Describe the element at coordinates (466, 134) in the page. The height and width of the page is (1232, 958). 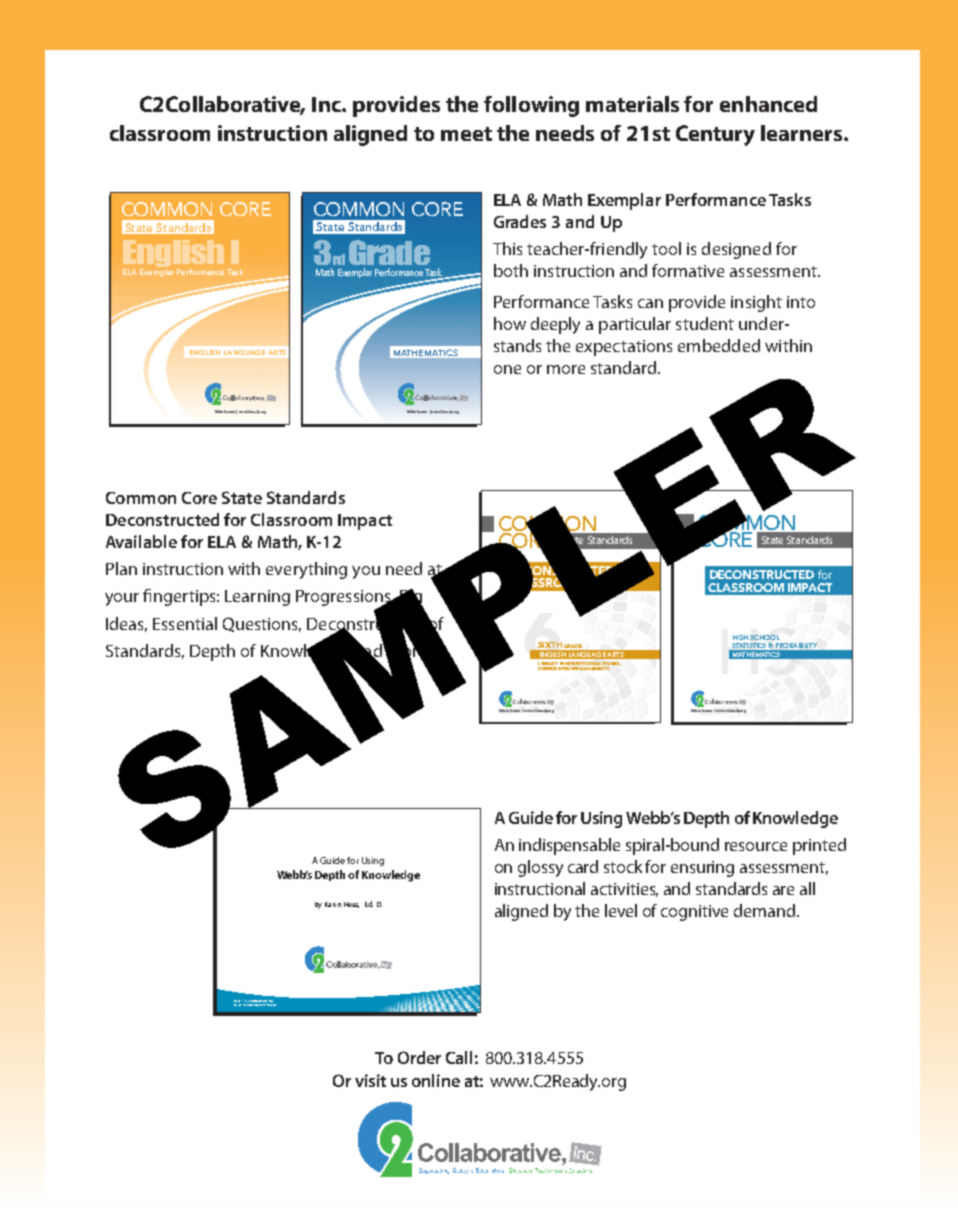
I see `meet` at that location.
